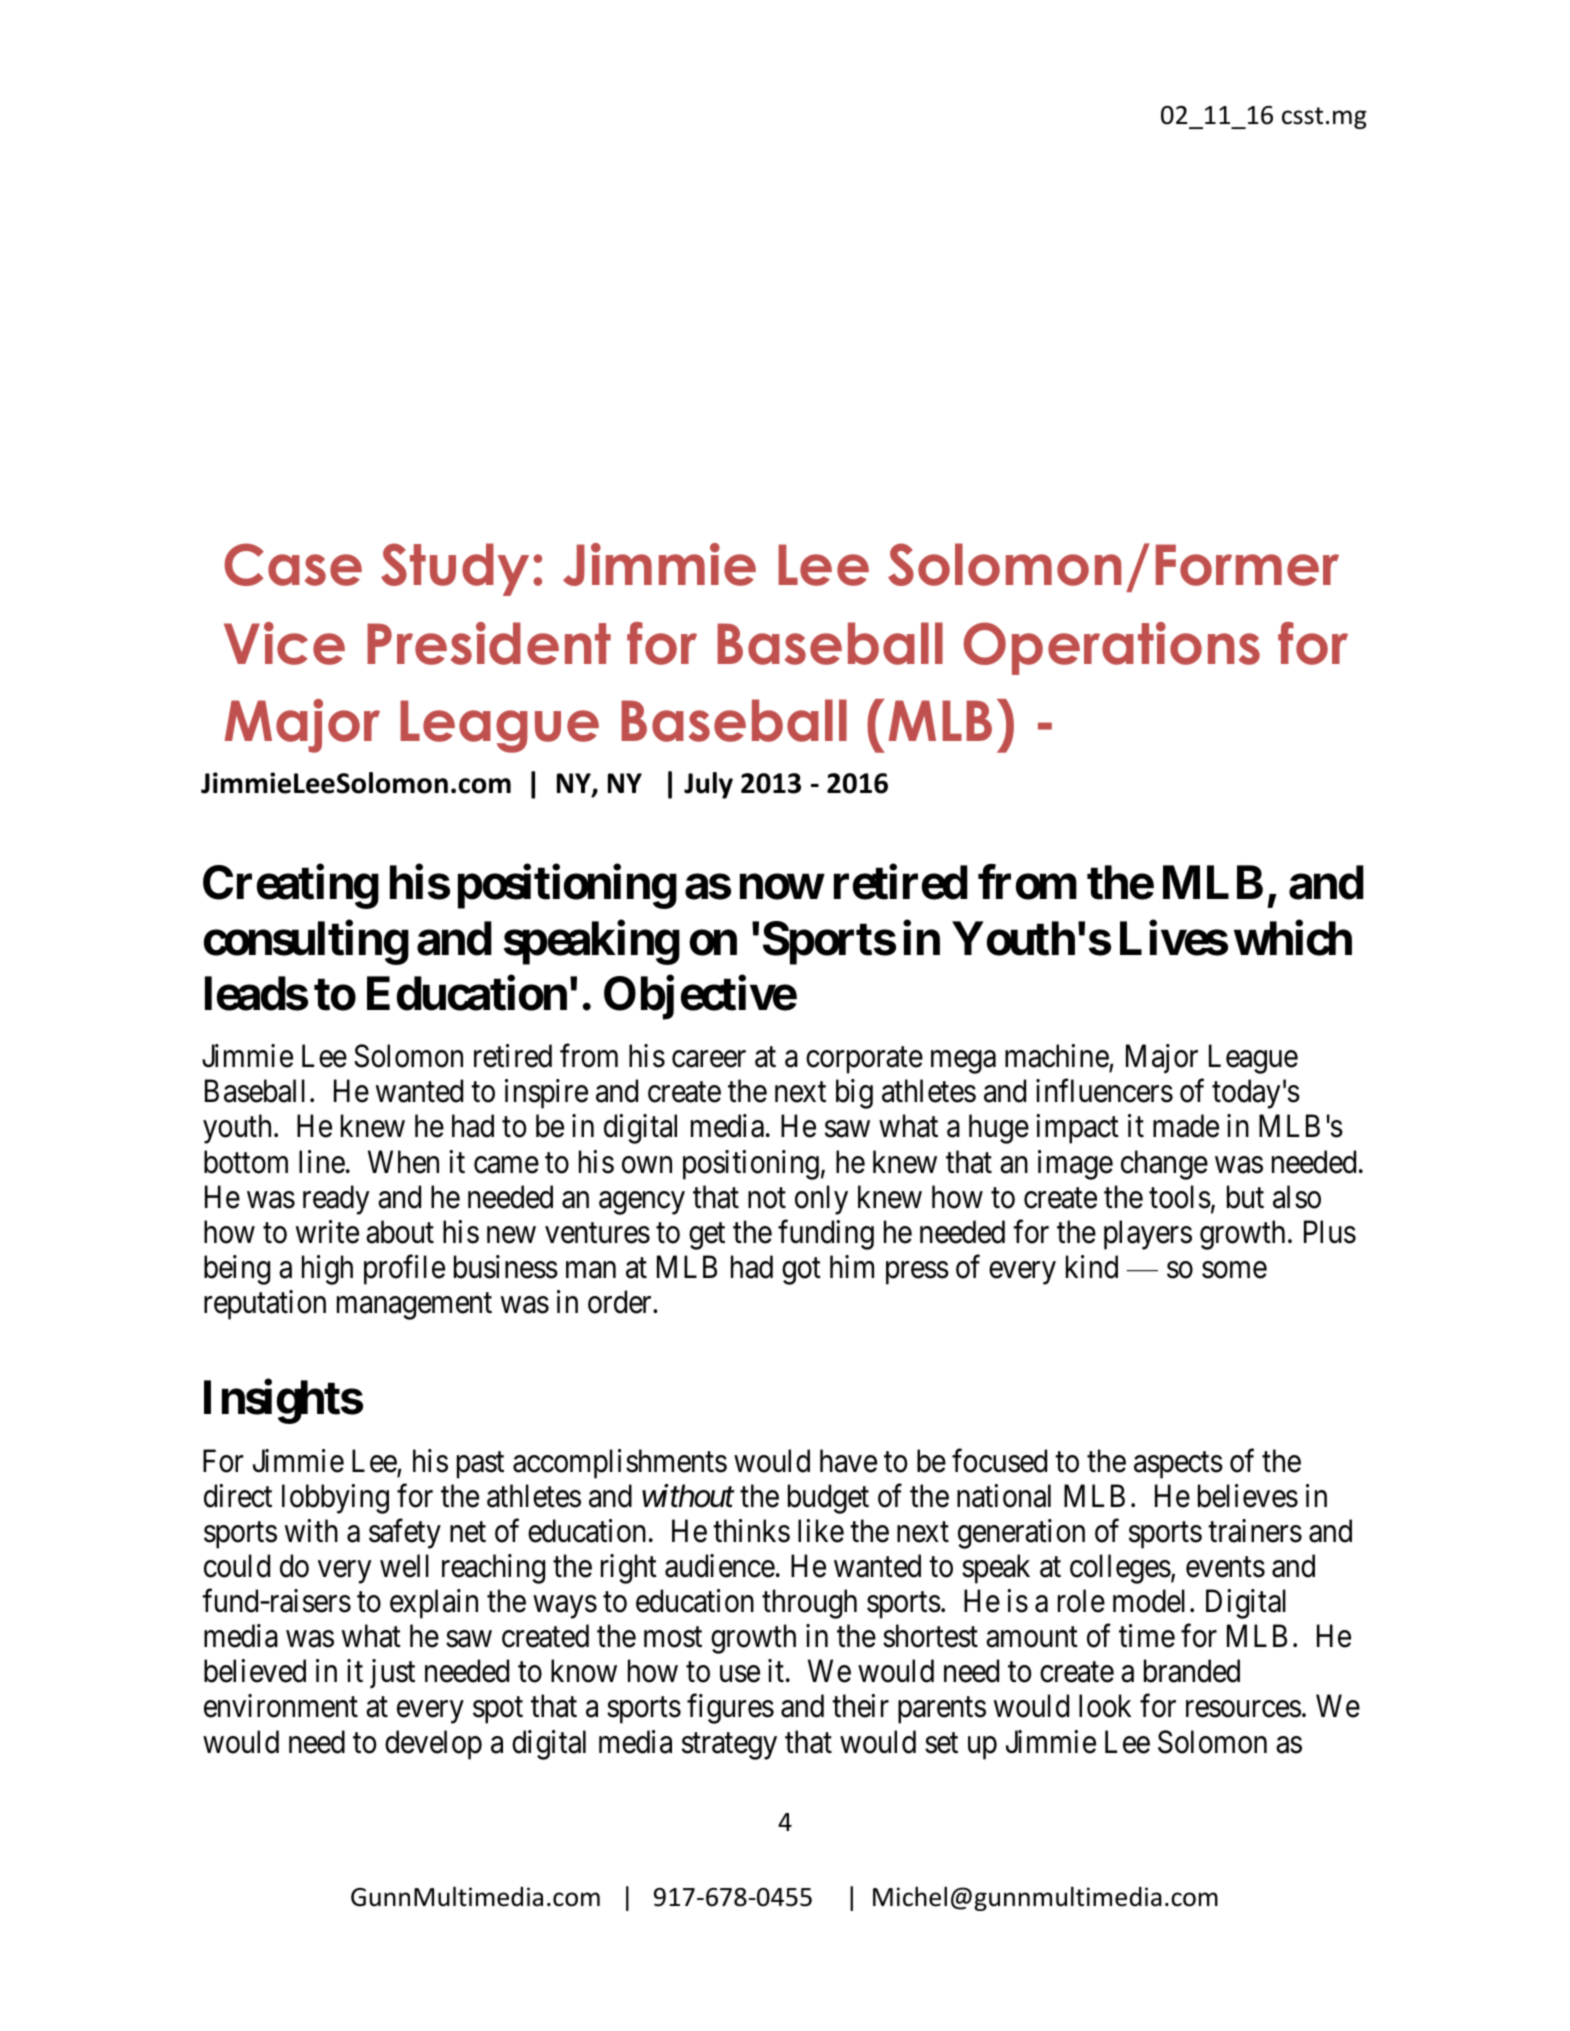 This screenshot has width=1570, height=2031. I want to click on Case, so click(293, 564).
